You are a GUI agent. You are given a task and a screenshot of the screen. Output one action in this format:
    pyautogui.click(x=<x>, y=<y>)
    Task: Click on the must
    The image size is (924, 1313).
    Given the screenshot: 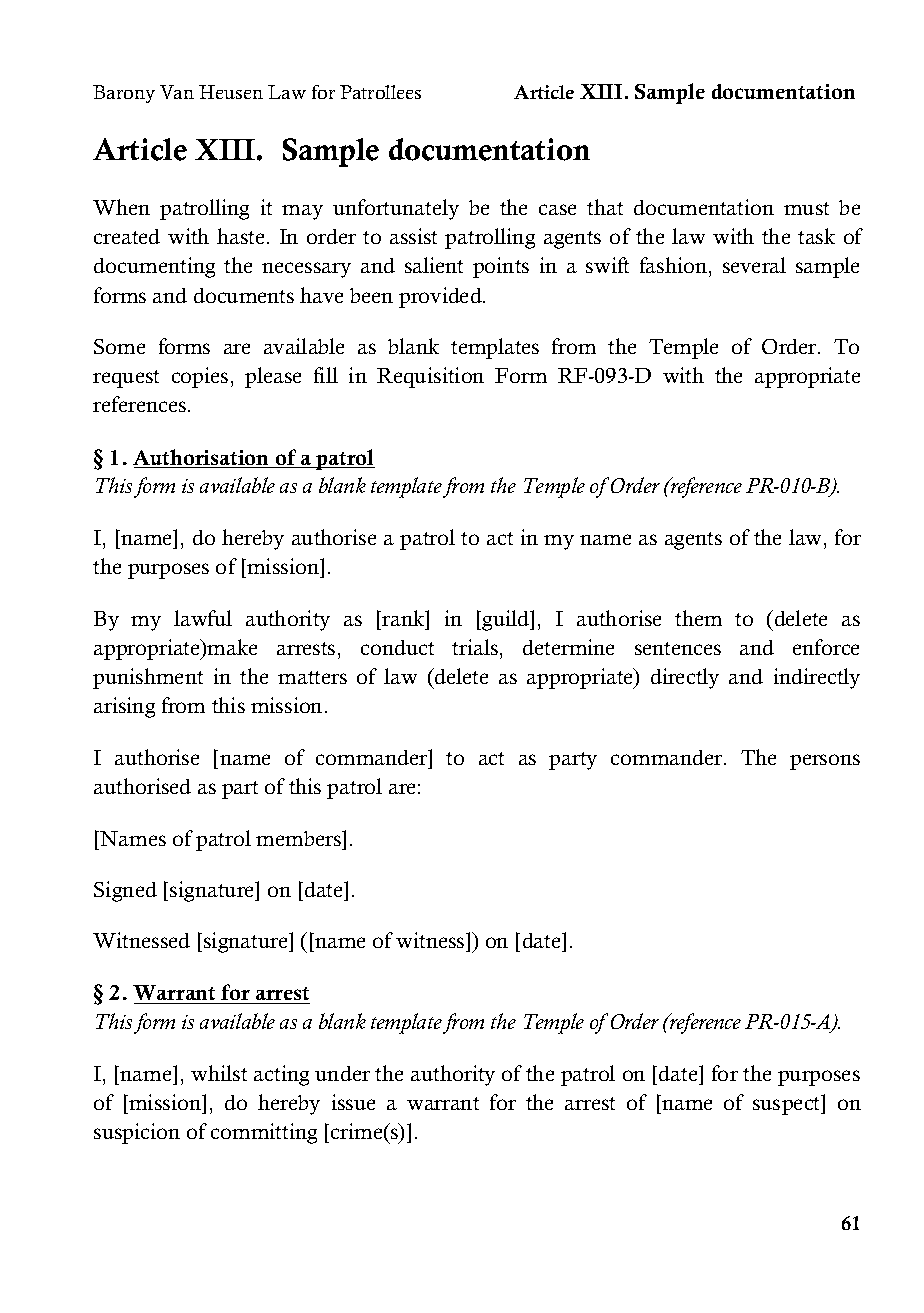 What is the action you would take?
    pyautogui.click(x=806, y=208)
